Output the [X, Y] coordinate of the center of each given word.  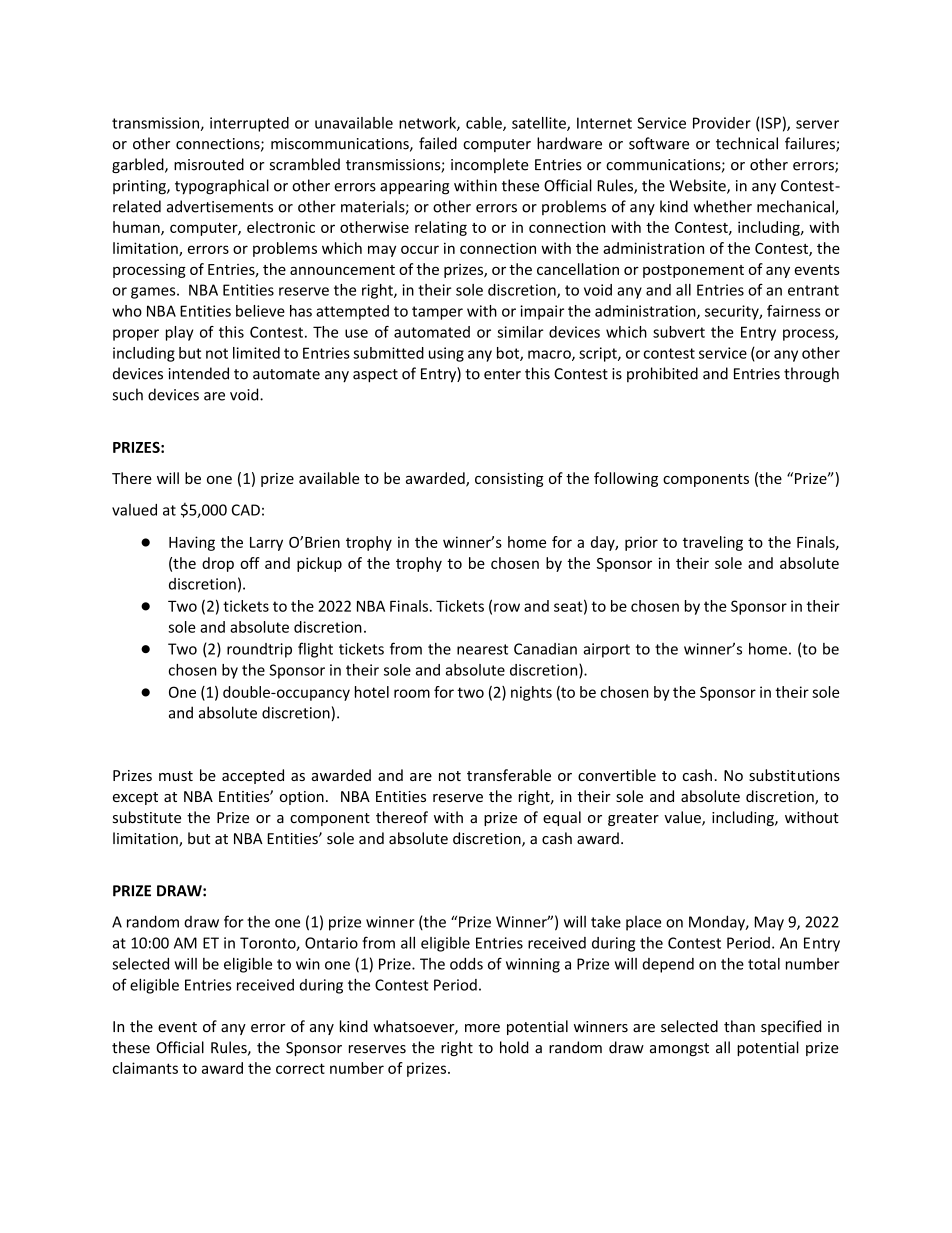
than [739, 1026]
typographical [222, 187]
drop [218, 564]
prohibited [662, 374]
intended [199, 373]
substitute [147, 817]
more [482, 1028]
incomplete [489, 165]
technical [747, 143]
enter [502, 374]
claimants [145, 1068]
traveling [713, 543]
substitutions [794, 775]
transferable [509, 775]
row [507, 607]
